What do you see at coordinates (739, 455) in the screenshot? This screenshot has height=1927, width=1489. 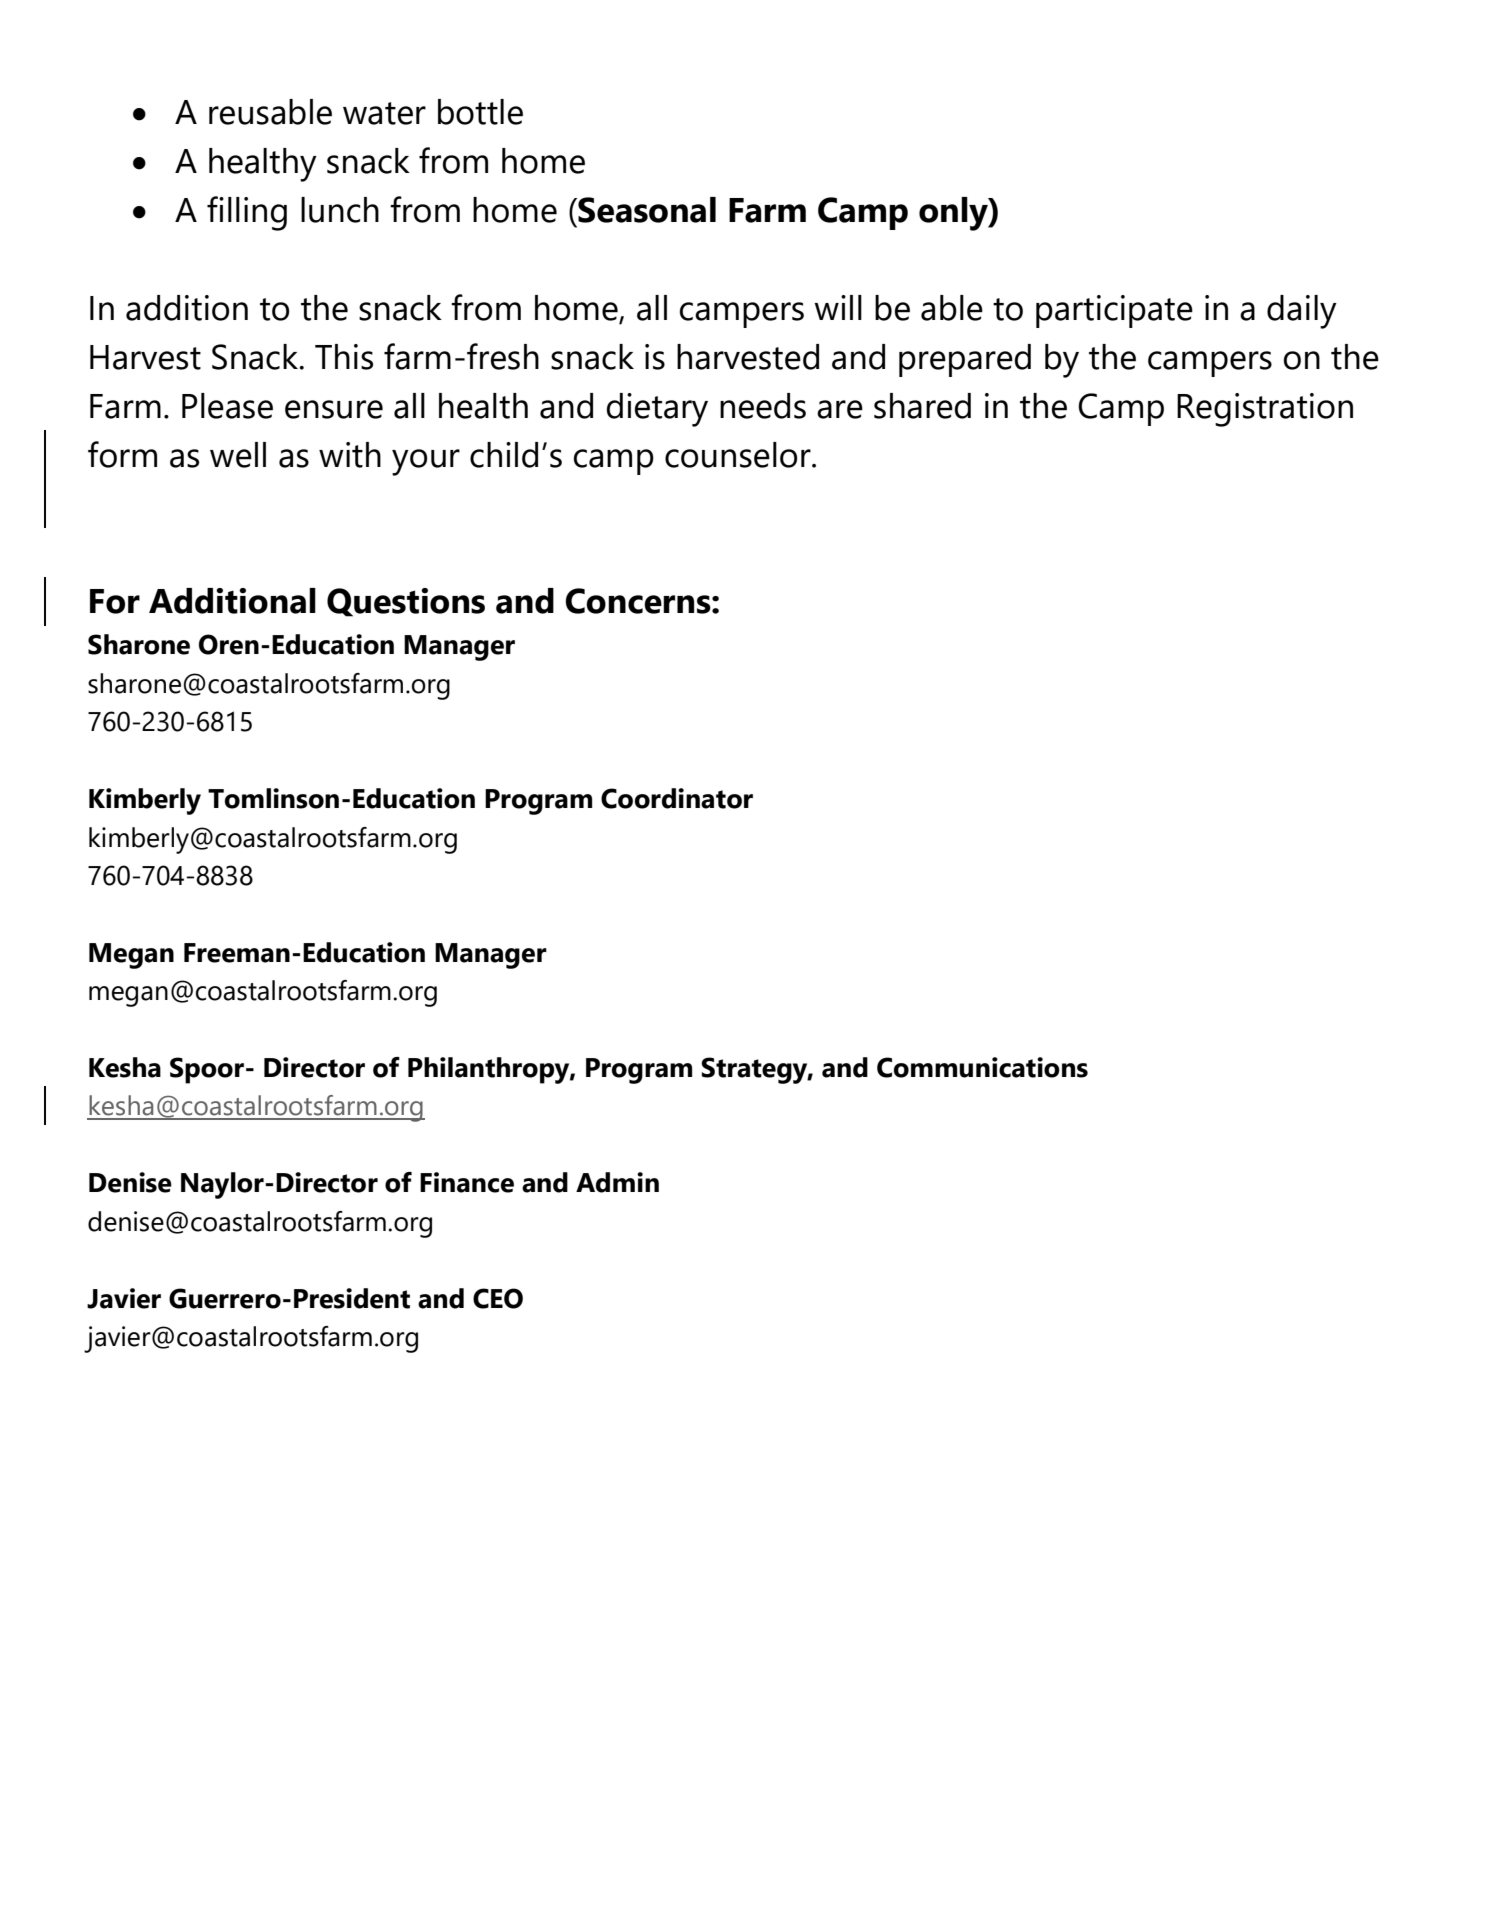 I see `counselor` at bounding box center [739, 455].
